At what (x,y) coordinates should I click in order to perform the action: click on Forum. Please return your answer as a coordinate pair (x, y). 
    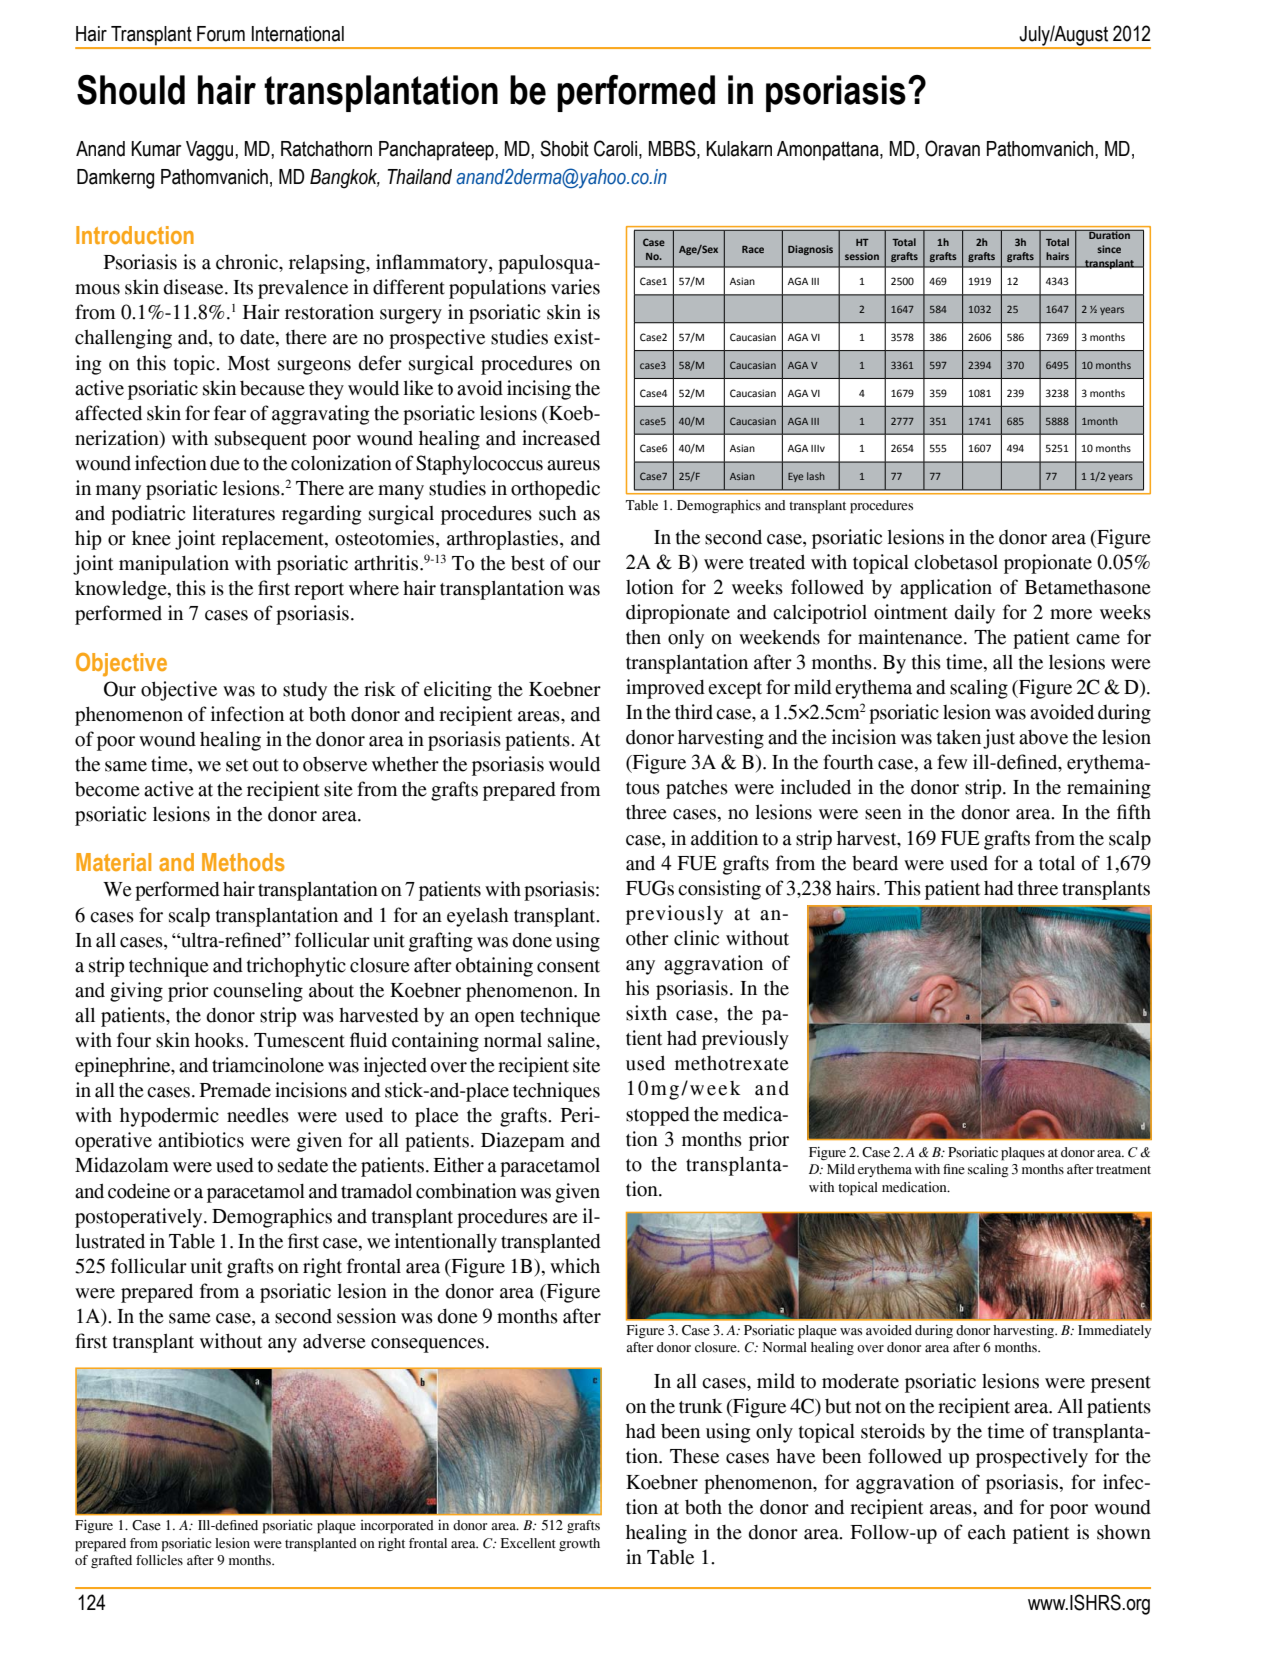
    Looking at the image, I should click on (221, 34).
